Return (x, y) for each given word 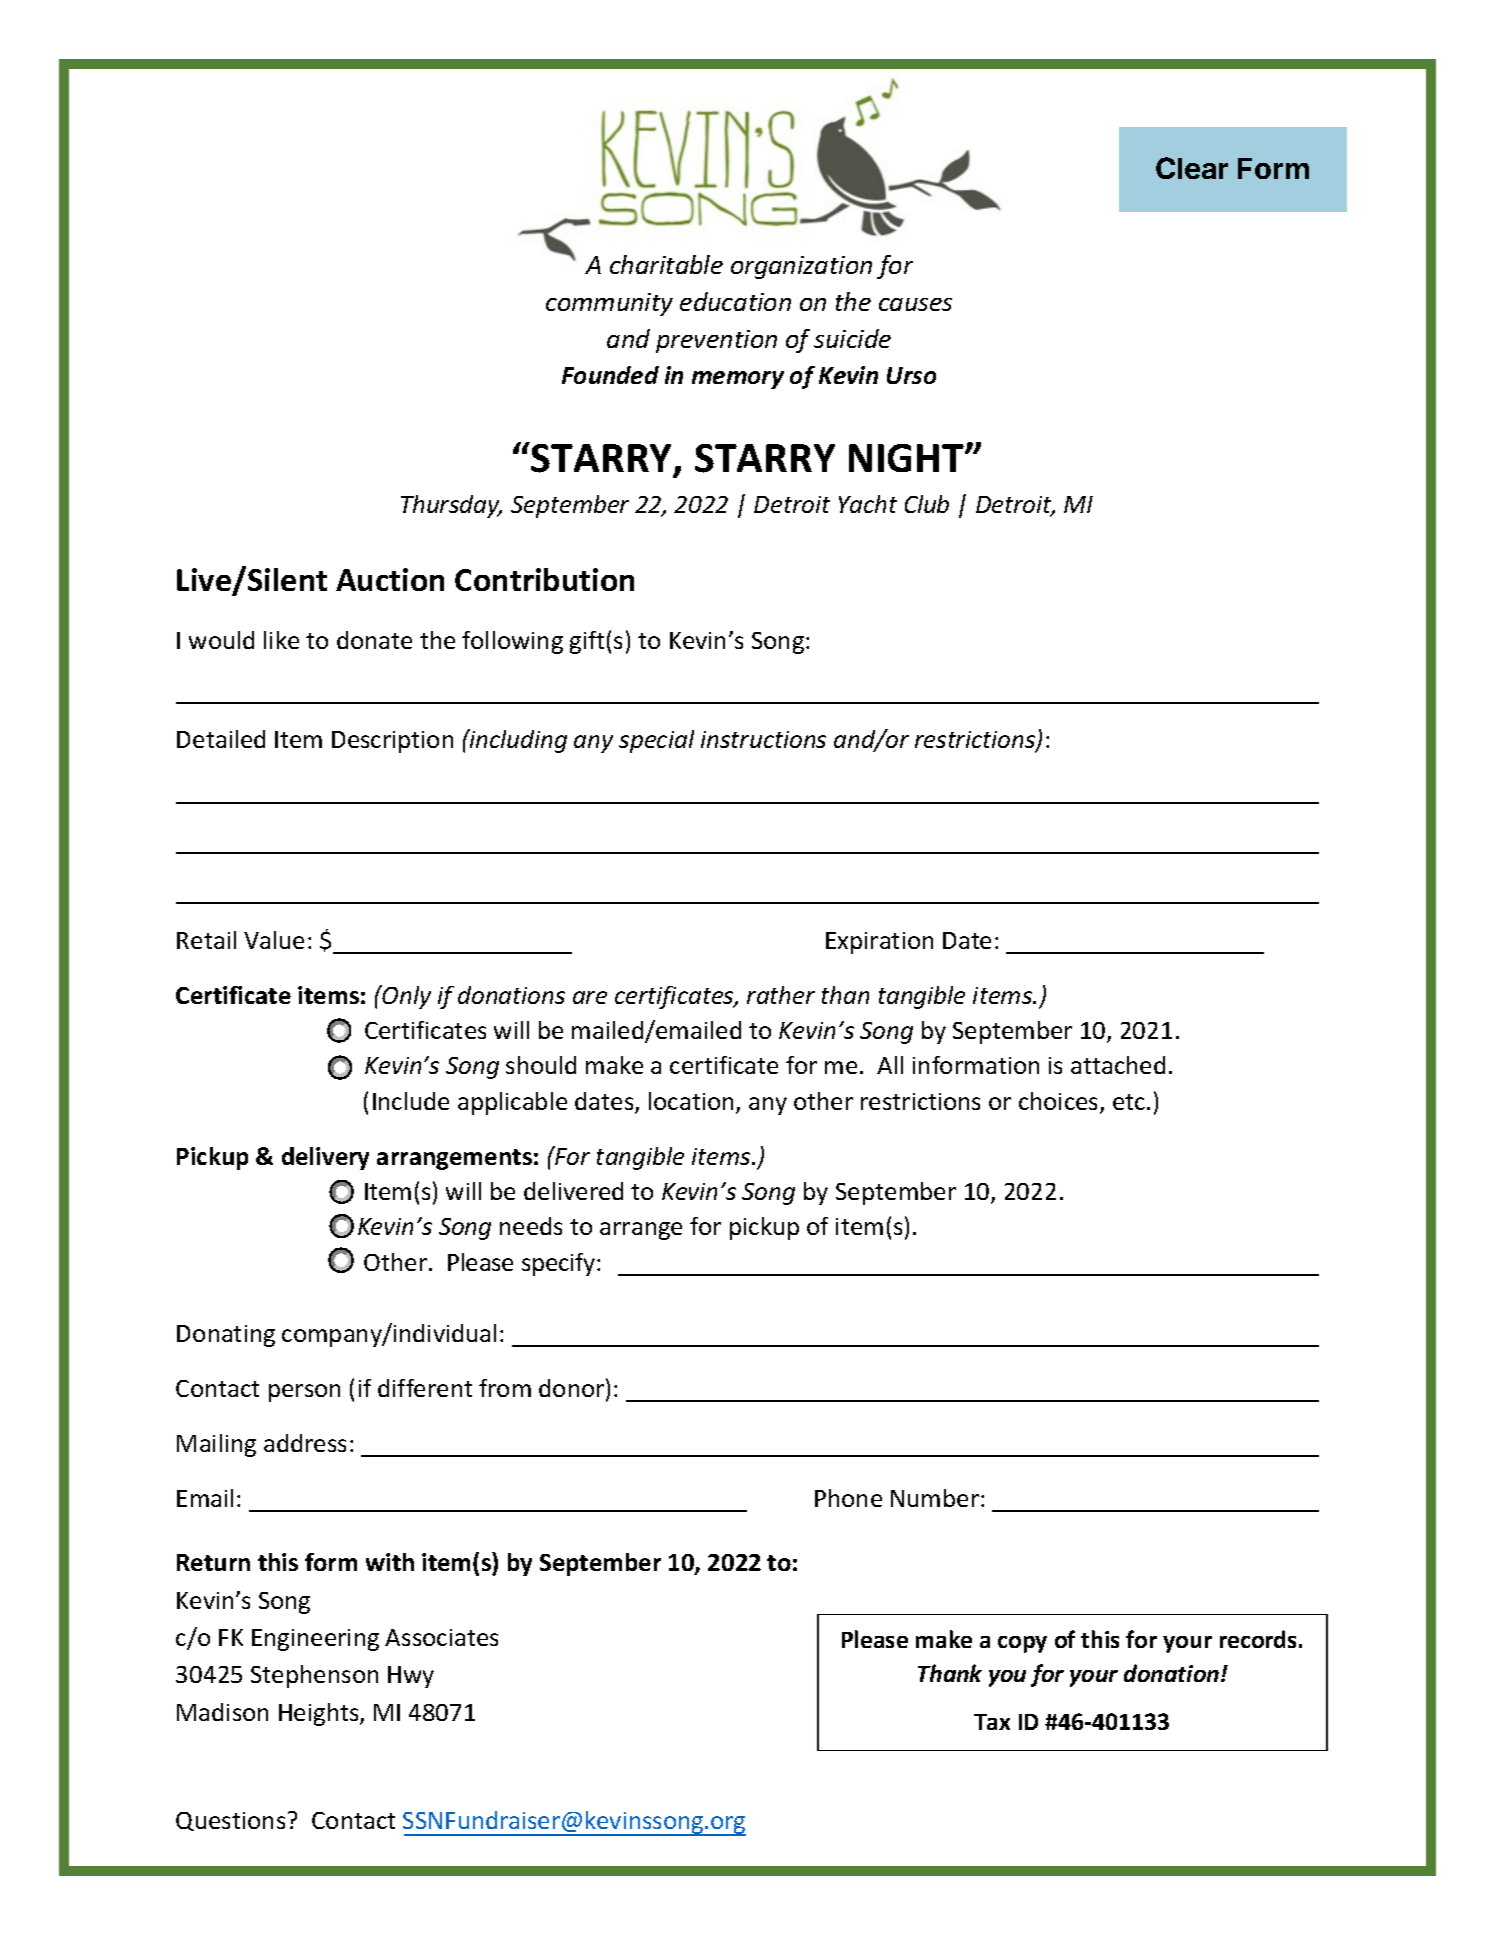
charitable (666, 264)
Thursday (451, 506)
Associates (441, 1637)
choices (1060, 1102)
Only (406, 997)
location (691, 1101)
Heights (320, 1714)
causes (915, 304)
